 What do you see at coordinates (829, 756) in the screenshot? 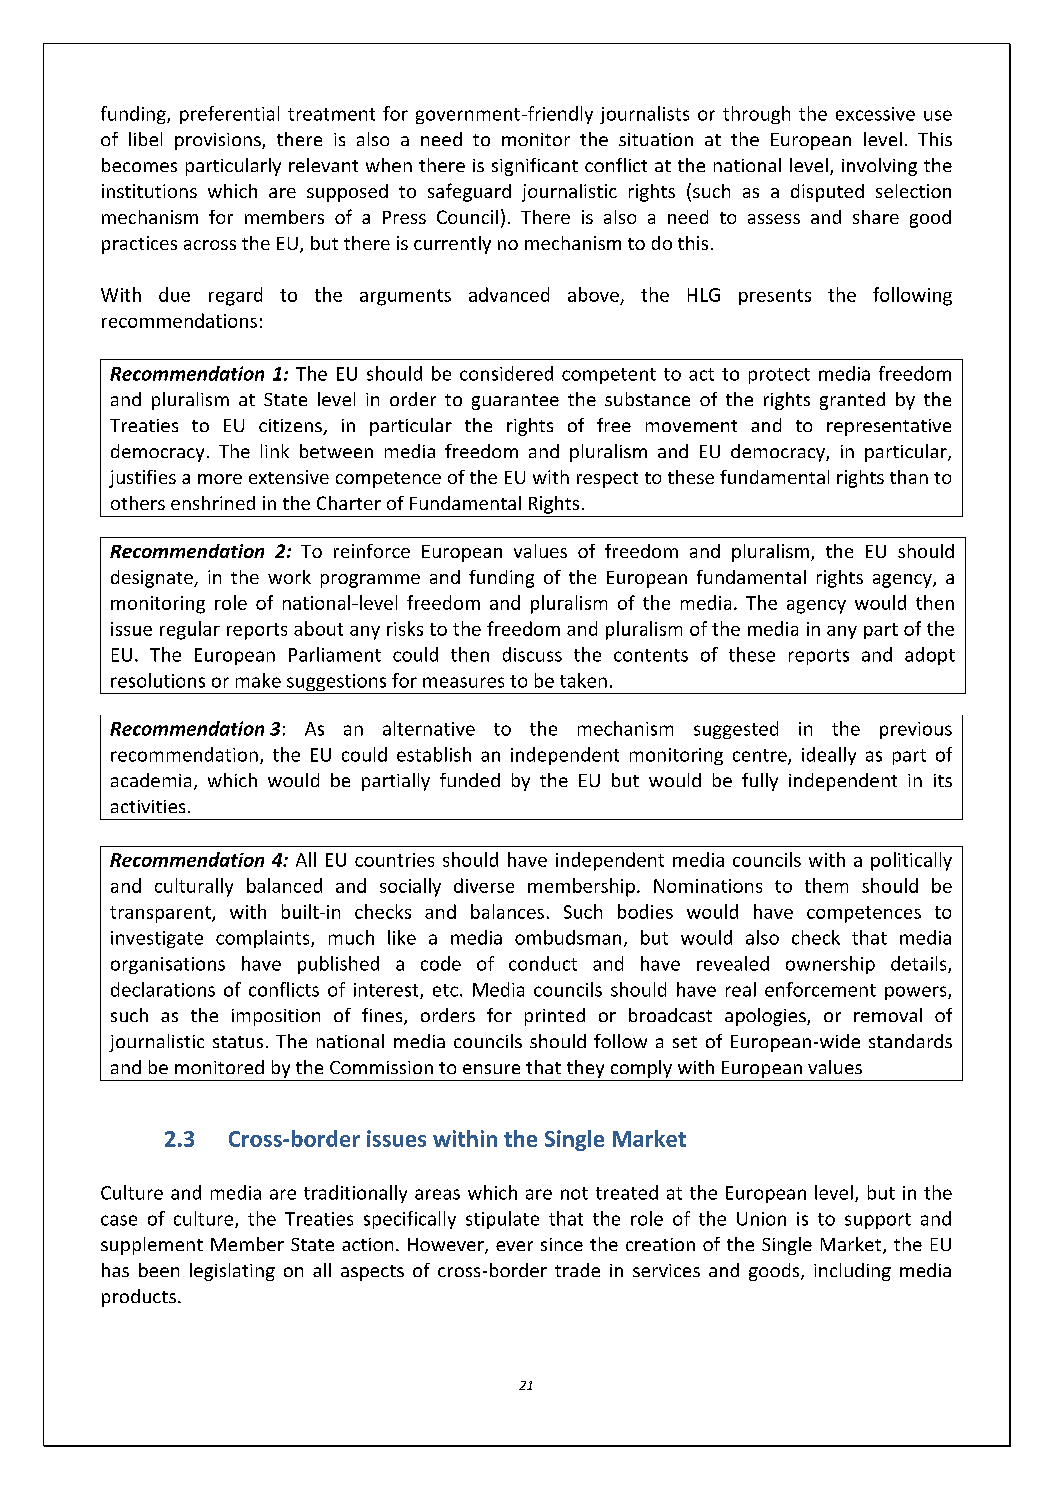
I see `ideally` at bounding box center [829, 756].
